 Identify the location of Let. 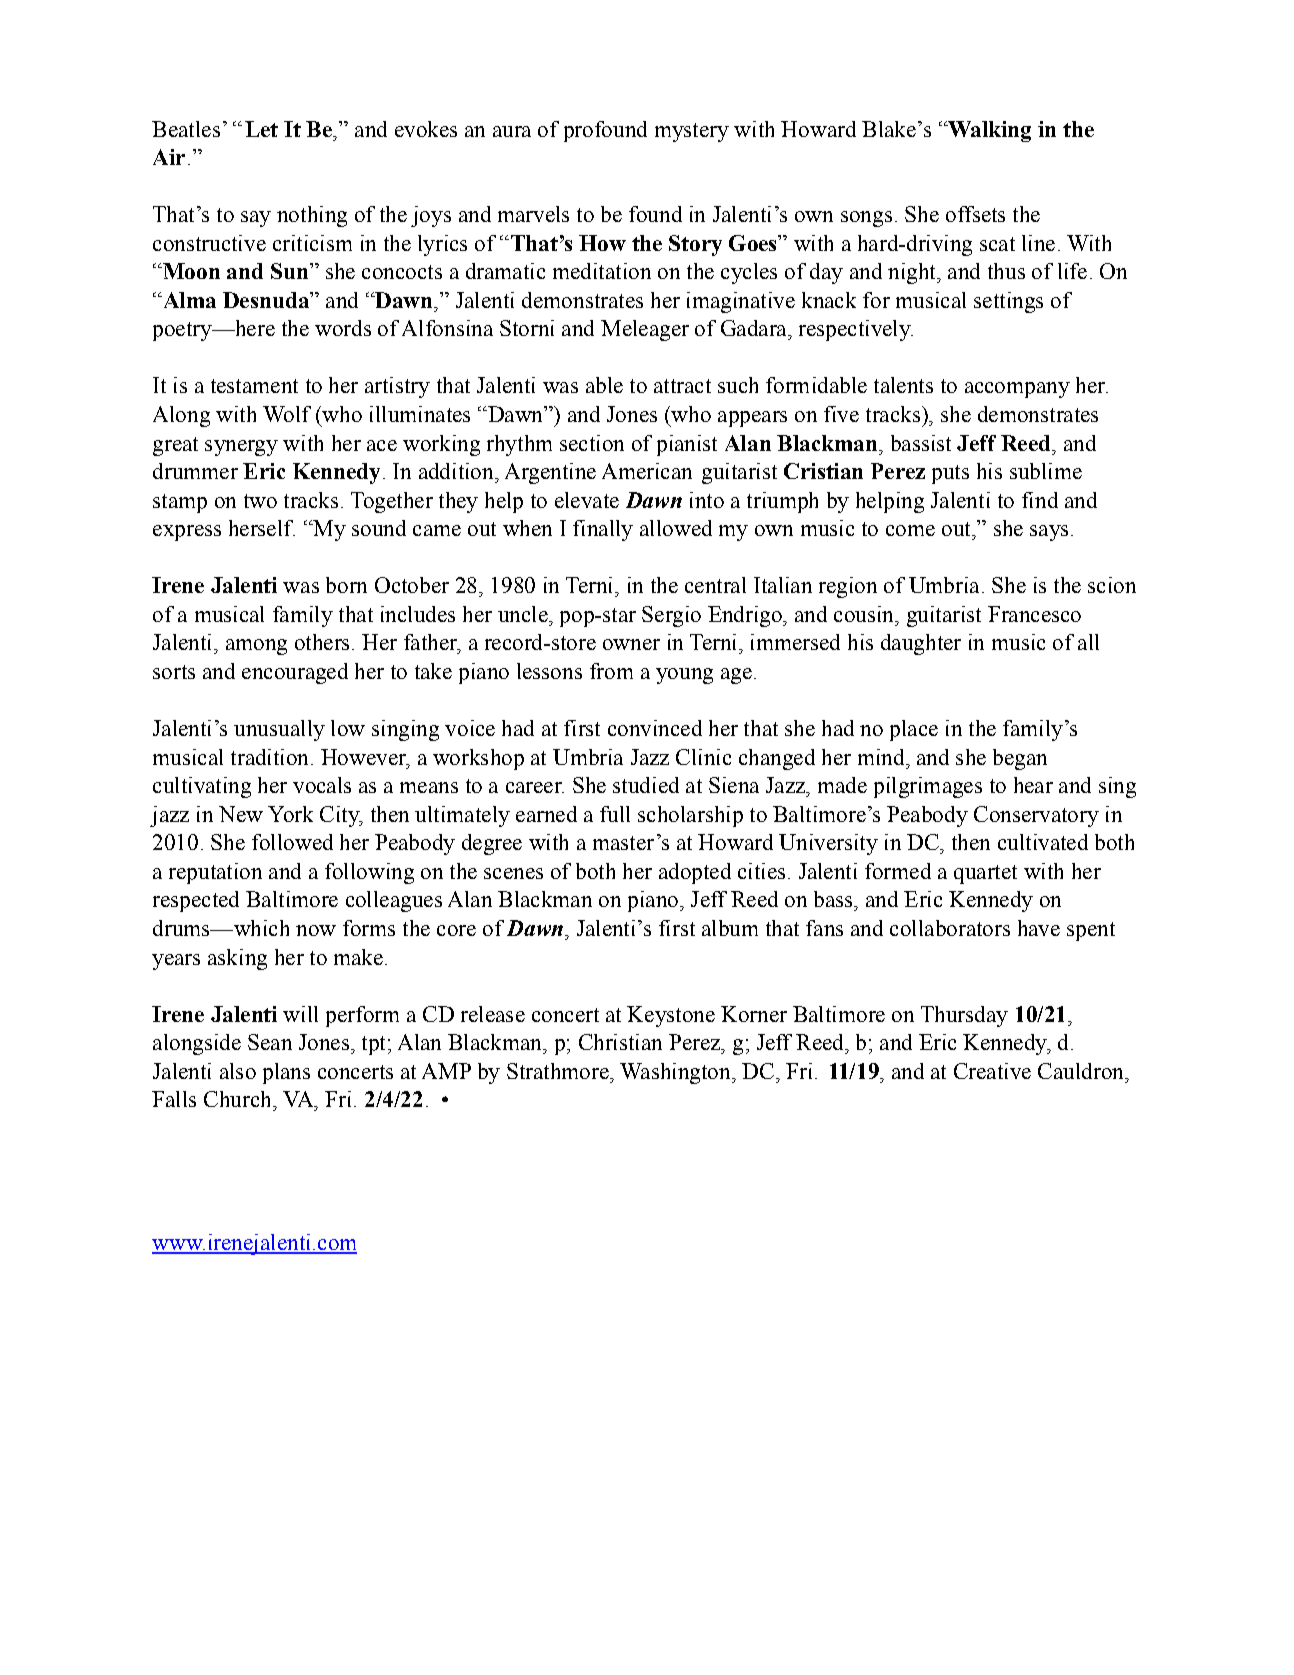
(261, 129).
